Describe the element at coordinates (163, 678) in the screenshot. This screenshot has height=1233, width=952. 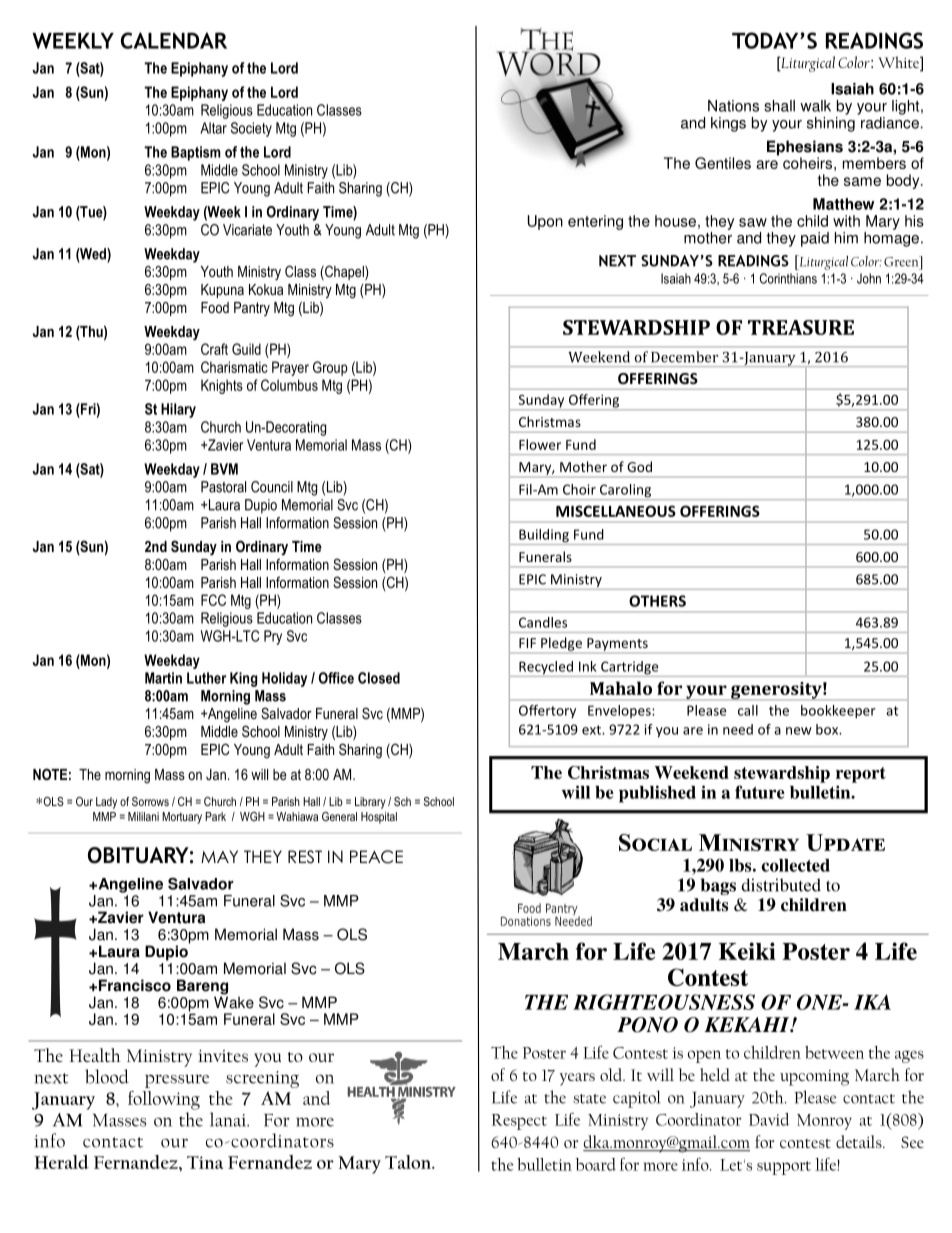
I see `Martin` at that location.
